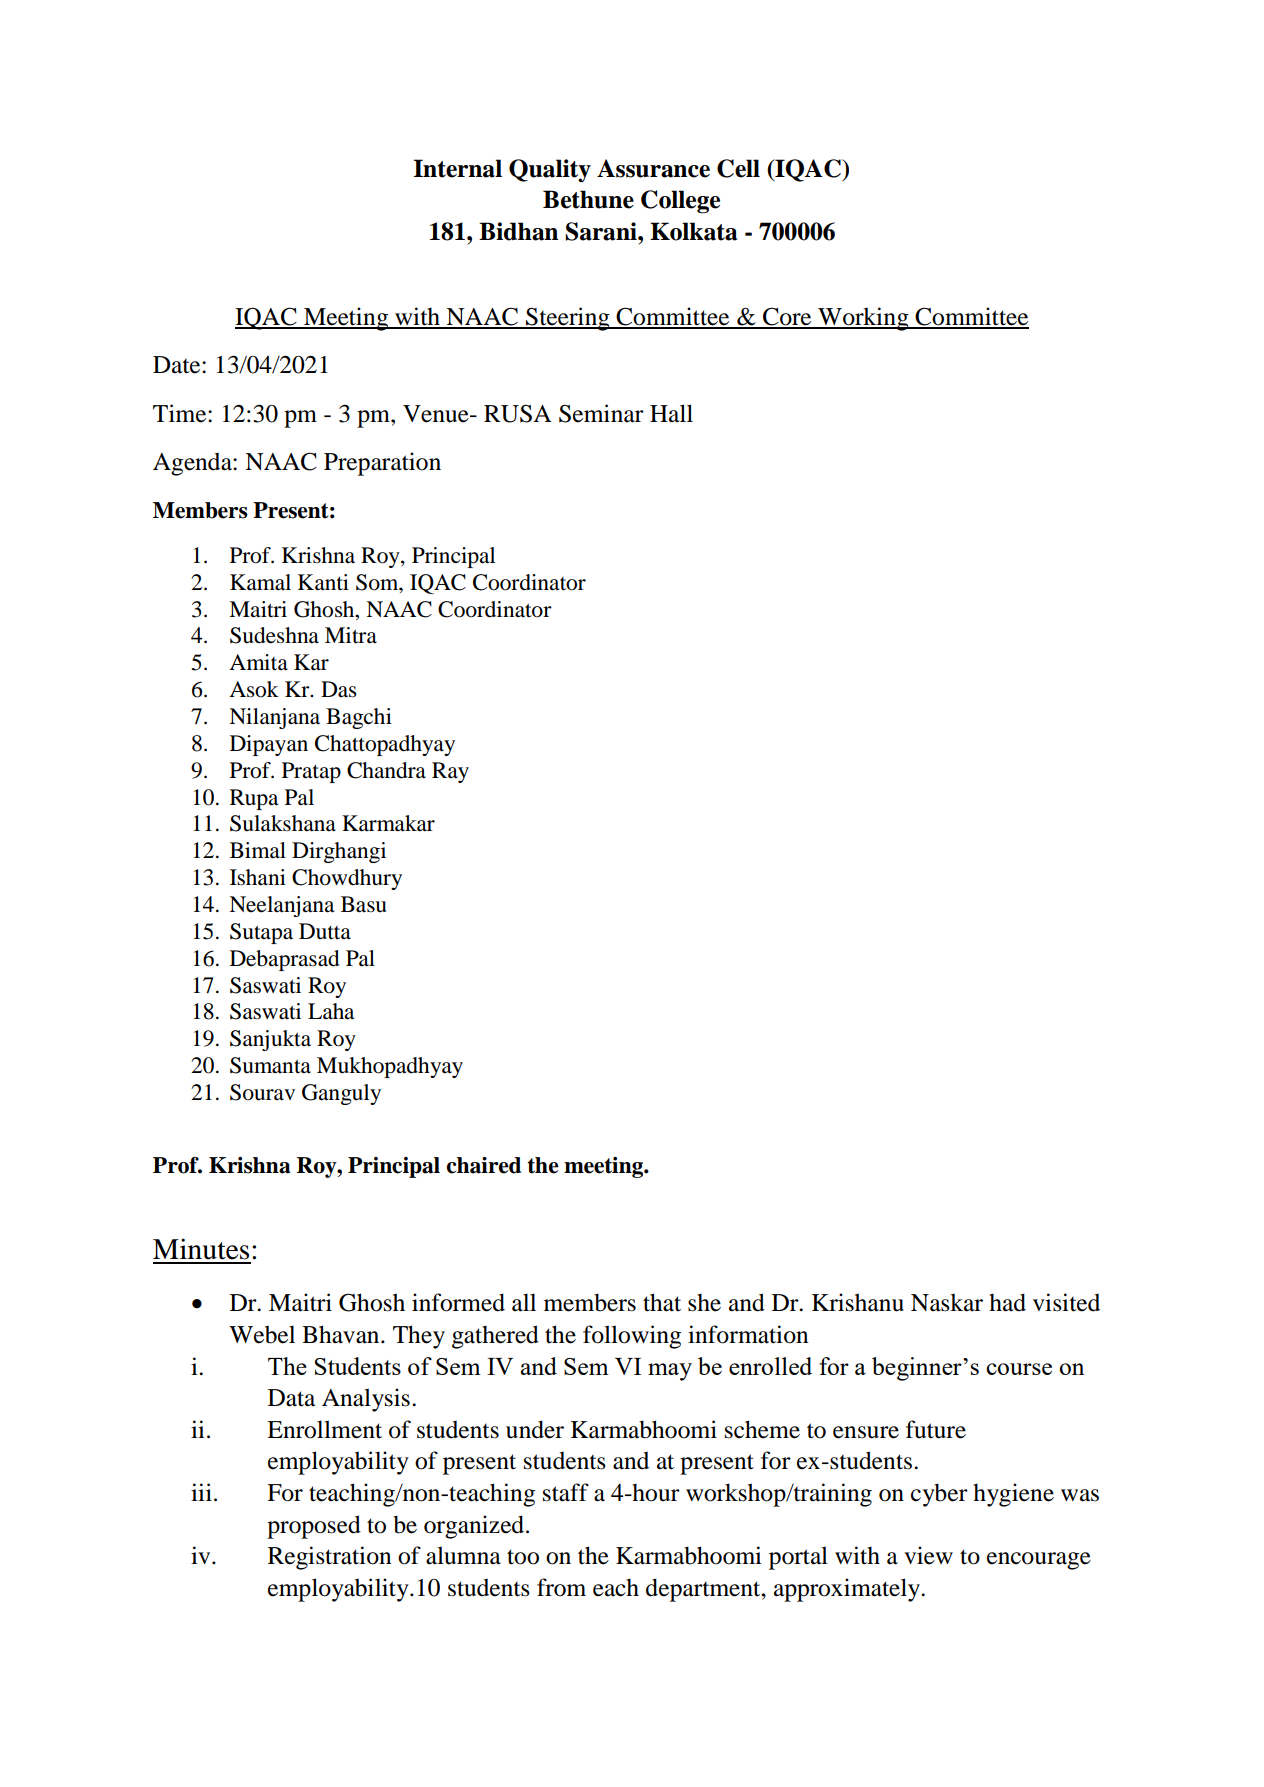 The height and width of the screenshot is (1787, 1264). What do you see at coordinates (601, 413) in the screenshot?
I see `Seminar` at bounding box center [601, 413].
